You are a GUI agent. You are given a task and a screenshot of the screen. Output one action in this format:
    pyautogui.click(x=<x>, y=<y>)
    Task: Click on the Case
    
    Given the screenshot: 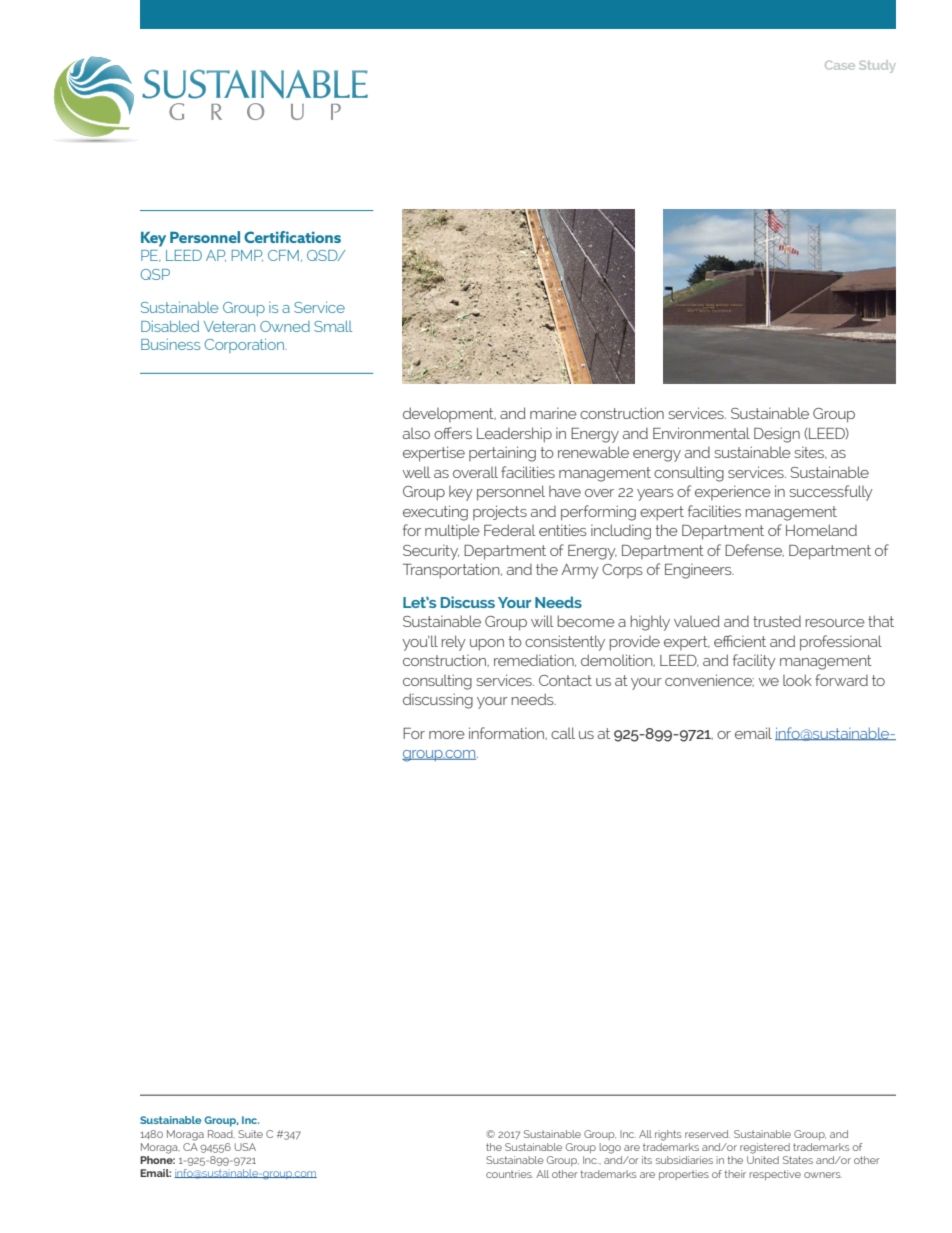 What is the action you would take?
    pyautogui.click(x=840, y=65)
